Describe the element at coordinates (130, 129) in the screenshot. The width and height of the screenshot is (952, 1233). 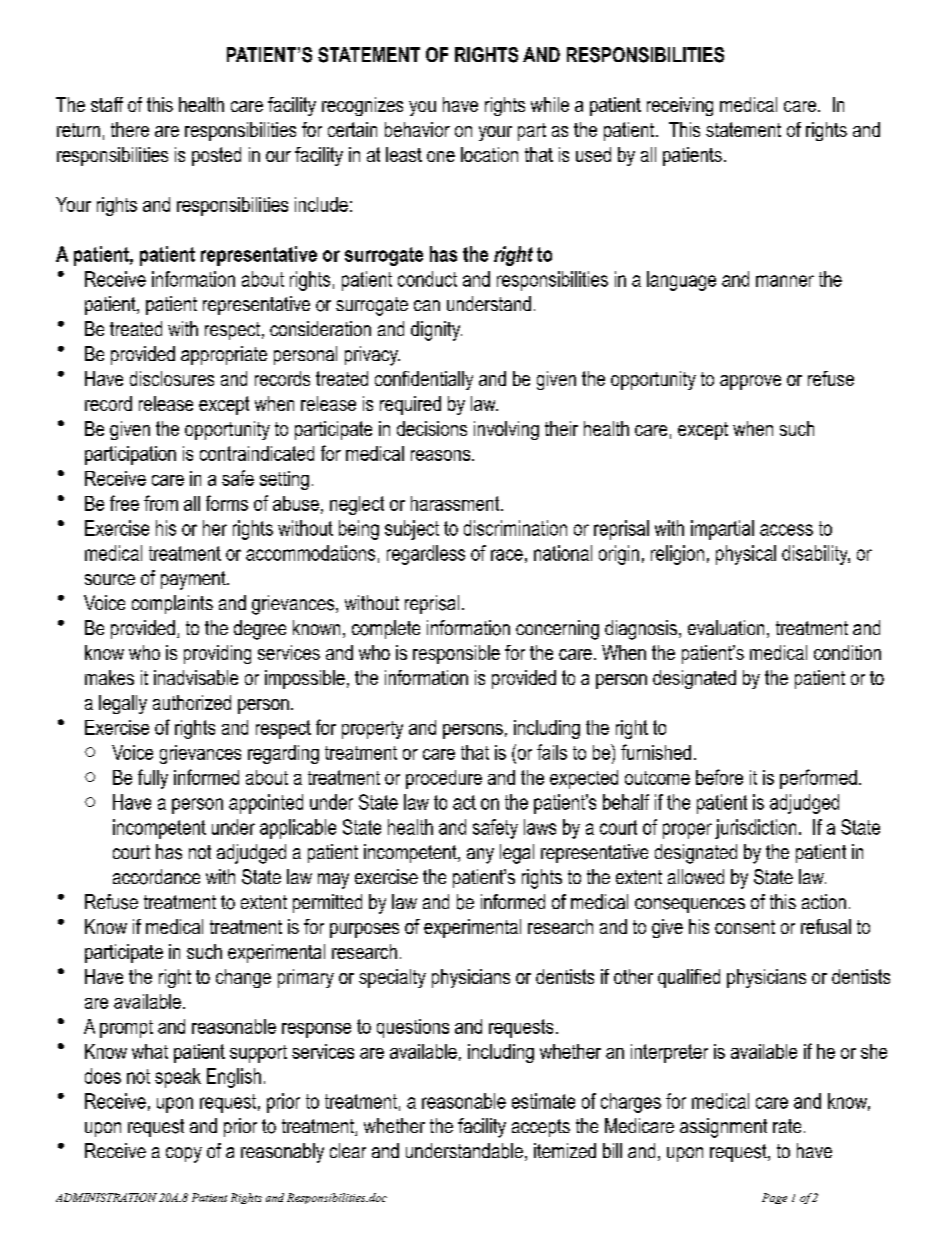
I see `there` at that location.
